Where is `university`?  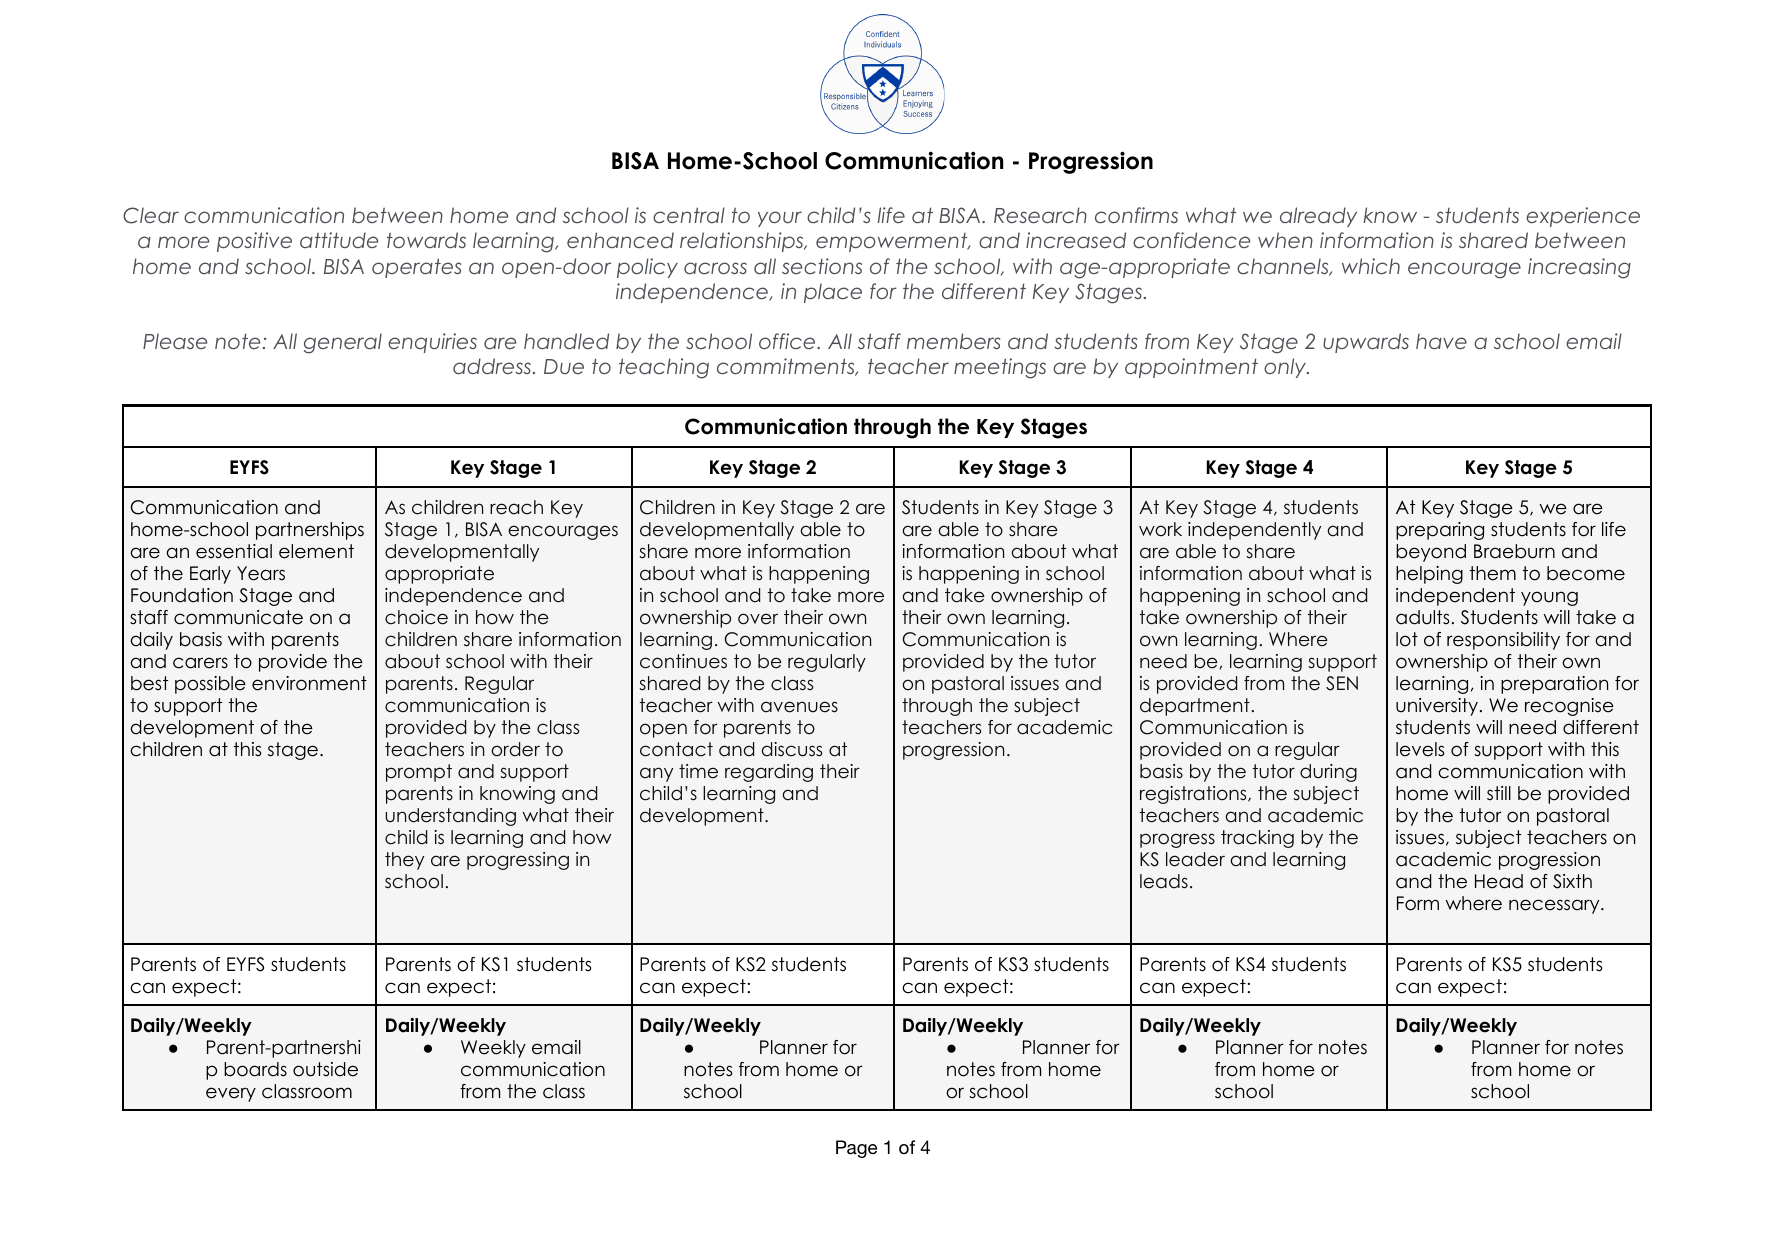 university is located at coordinates (1437, 707).
